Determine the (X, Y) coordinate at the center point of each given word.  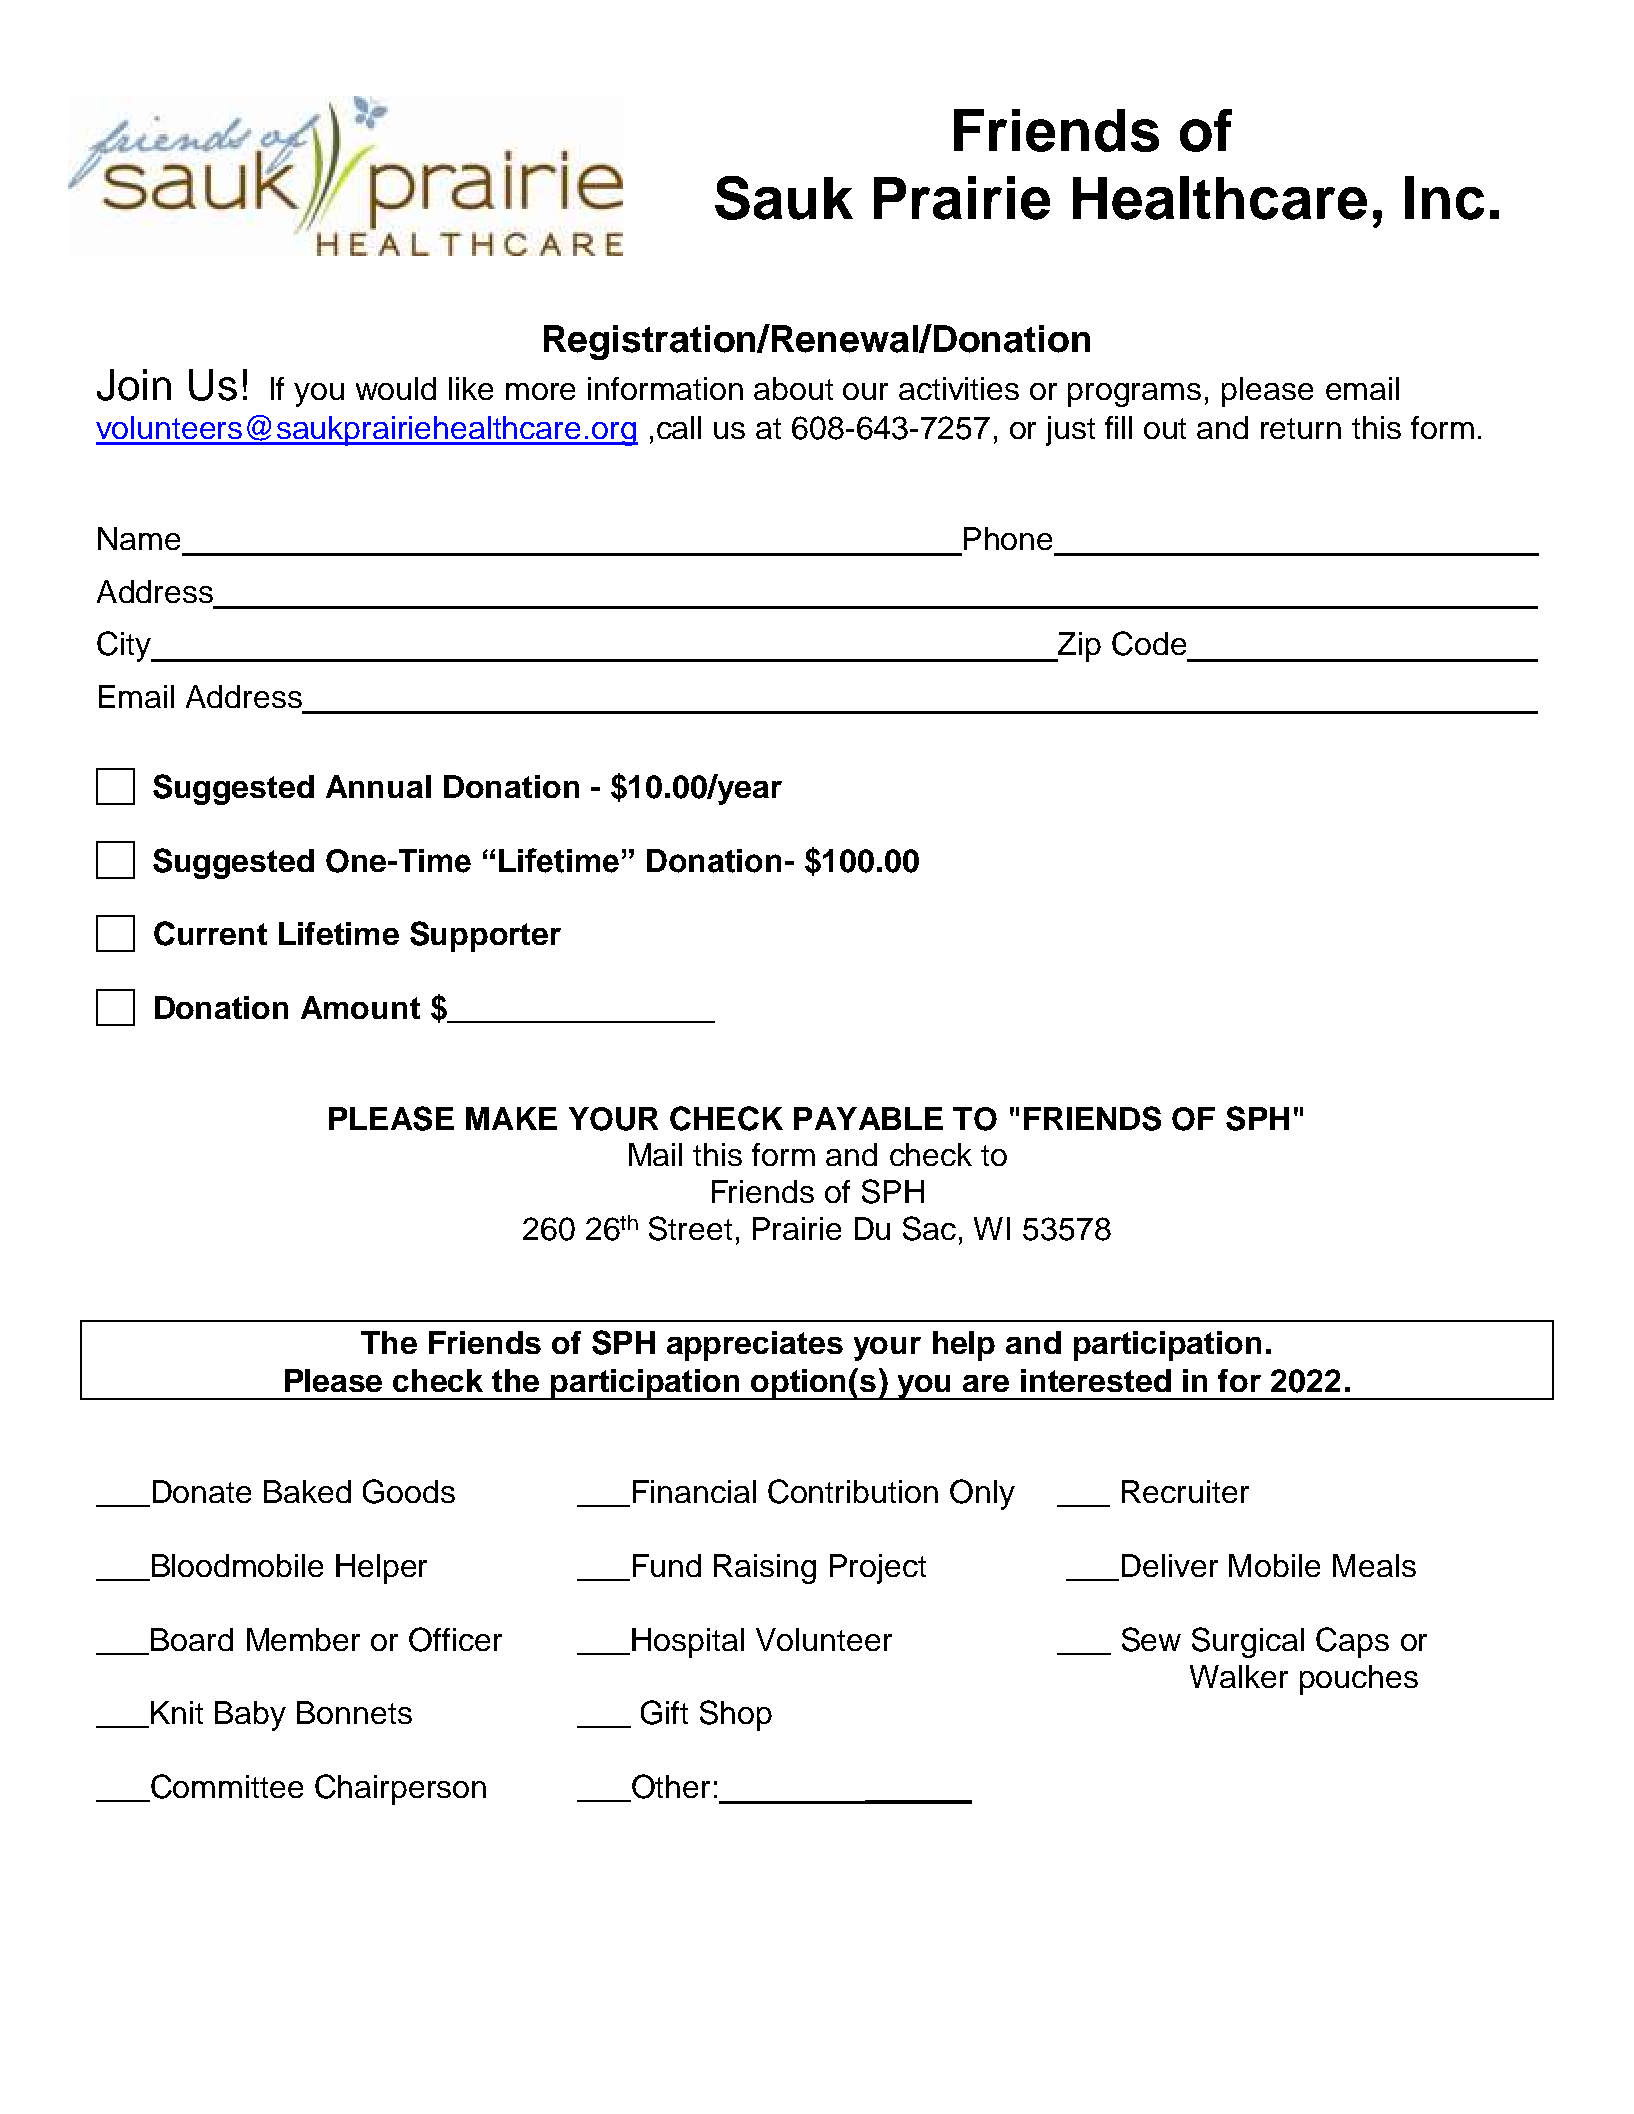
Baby (250, 1716)
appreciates (755, 1346)
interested (1096, 1380)
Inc (1444, 198)
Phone (1008, 538)
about (793, 388)
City (125, 646)
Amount (360, 1007)
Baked (307, 1491)
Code (1149, 643)
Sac (929, 1228)
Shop (736, 1715)
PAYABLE (868, 1118)
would (396, 388)
